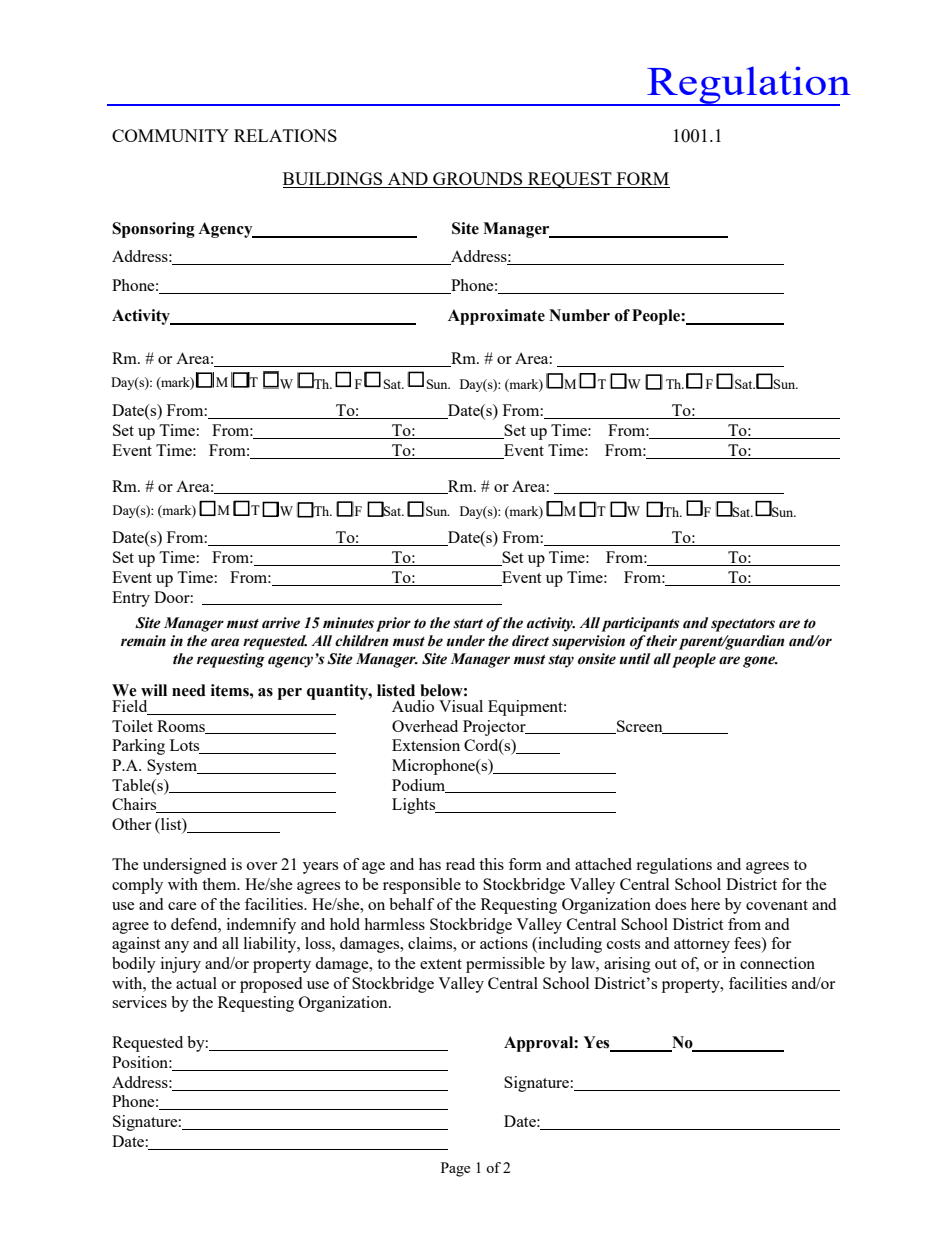 The width and height of the screenshot is (952, 1233). What do you see at coordinates (422, 886) in the screenshot?
I see `responsible` at bounding box center [422, 886].
